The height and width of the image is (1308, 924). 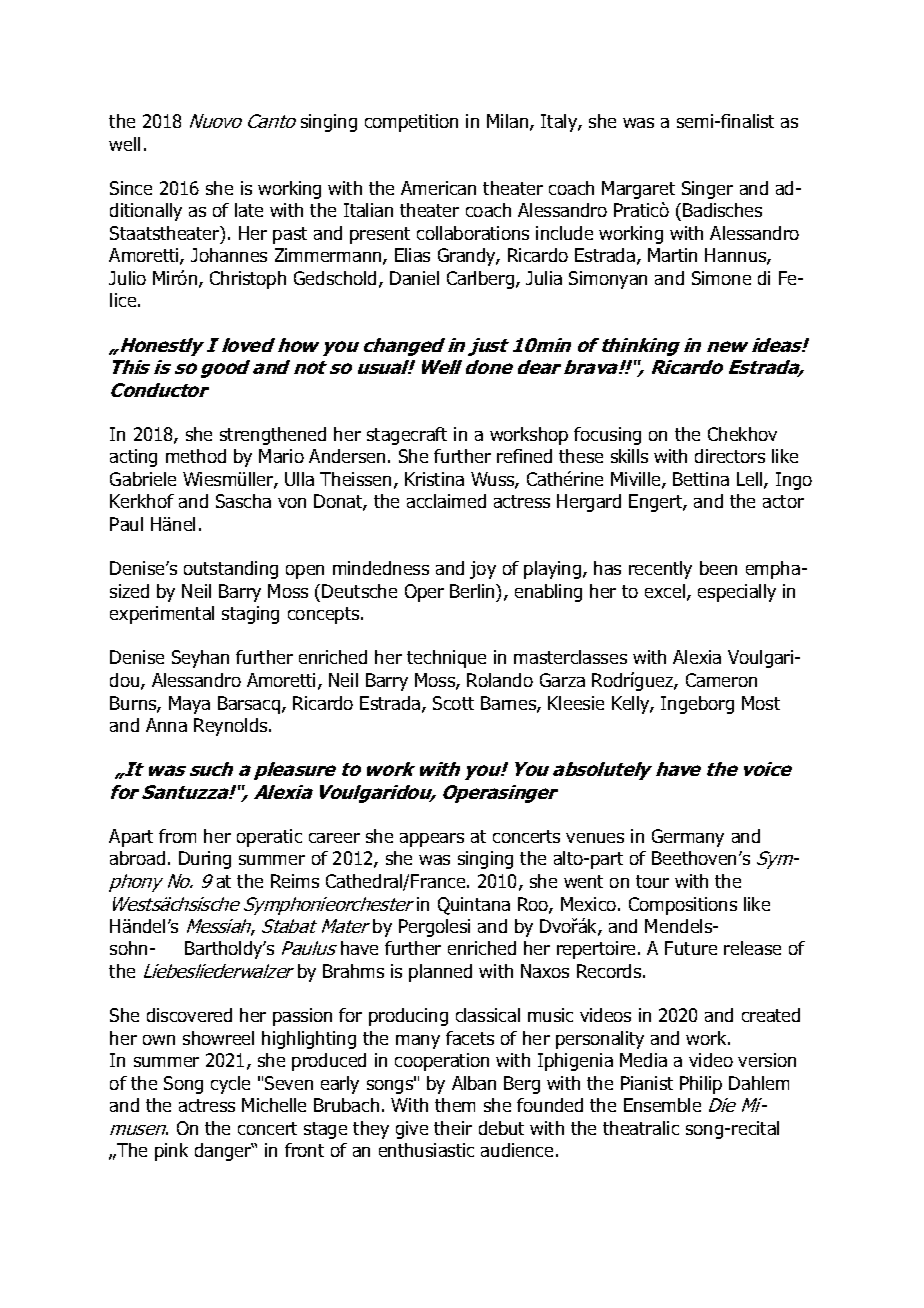 What do you see at coordinates (224, 1152) in the image?
I see `danger` at bounding box center [224, 1152].
